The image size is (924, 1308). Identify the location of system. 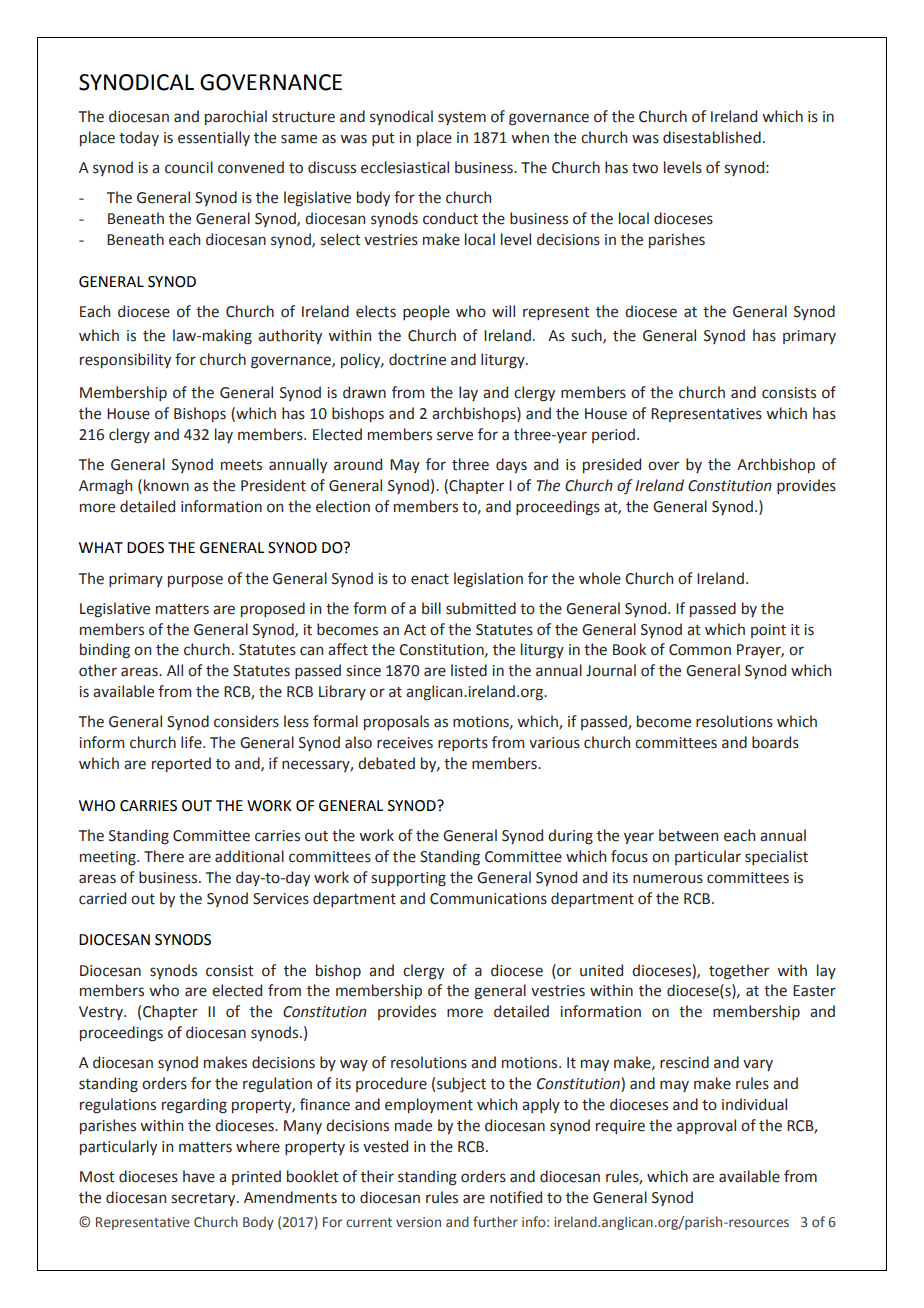
(462, 118).
